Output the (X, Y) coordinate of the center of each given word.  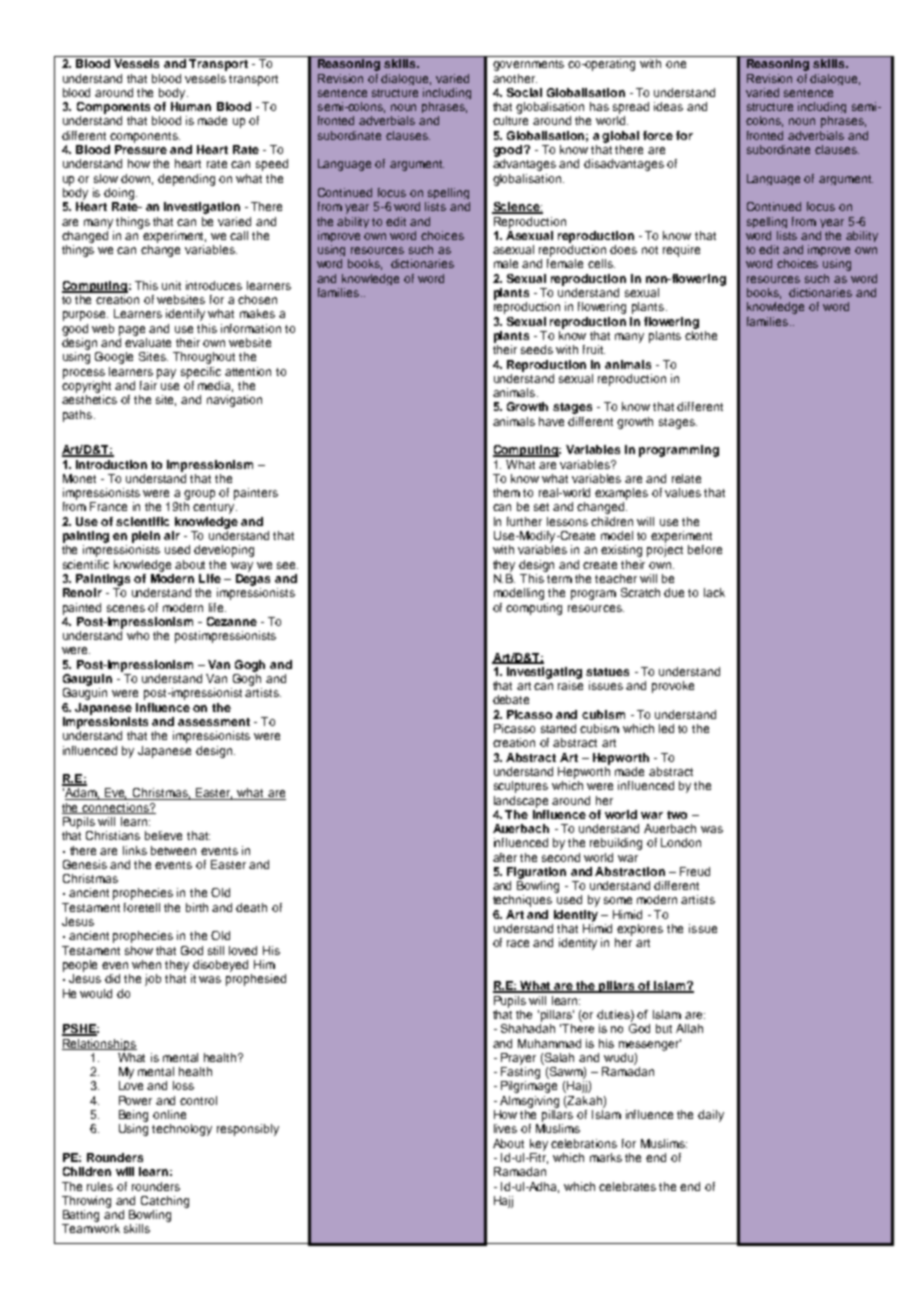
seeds (537, 349)
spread (631, 108)
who (138, 635)
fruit (594, 349)
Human (191, 106)
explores (640, 930)
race (518, 943)
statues (607, 672)
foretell (142, 907)
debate (511, 699)
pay (166, 374)
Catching (165, 1202)
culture (510, 120)
